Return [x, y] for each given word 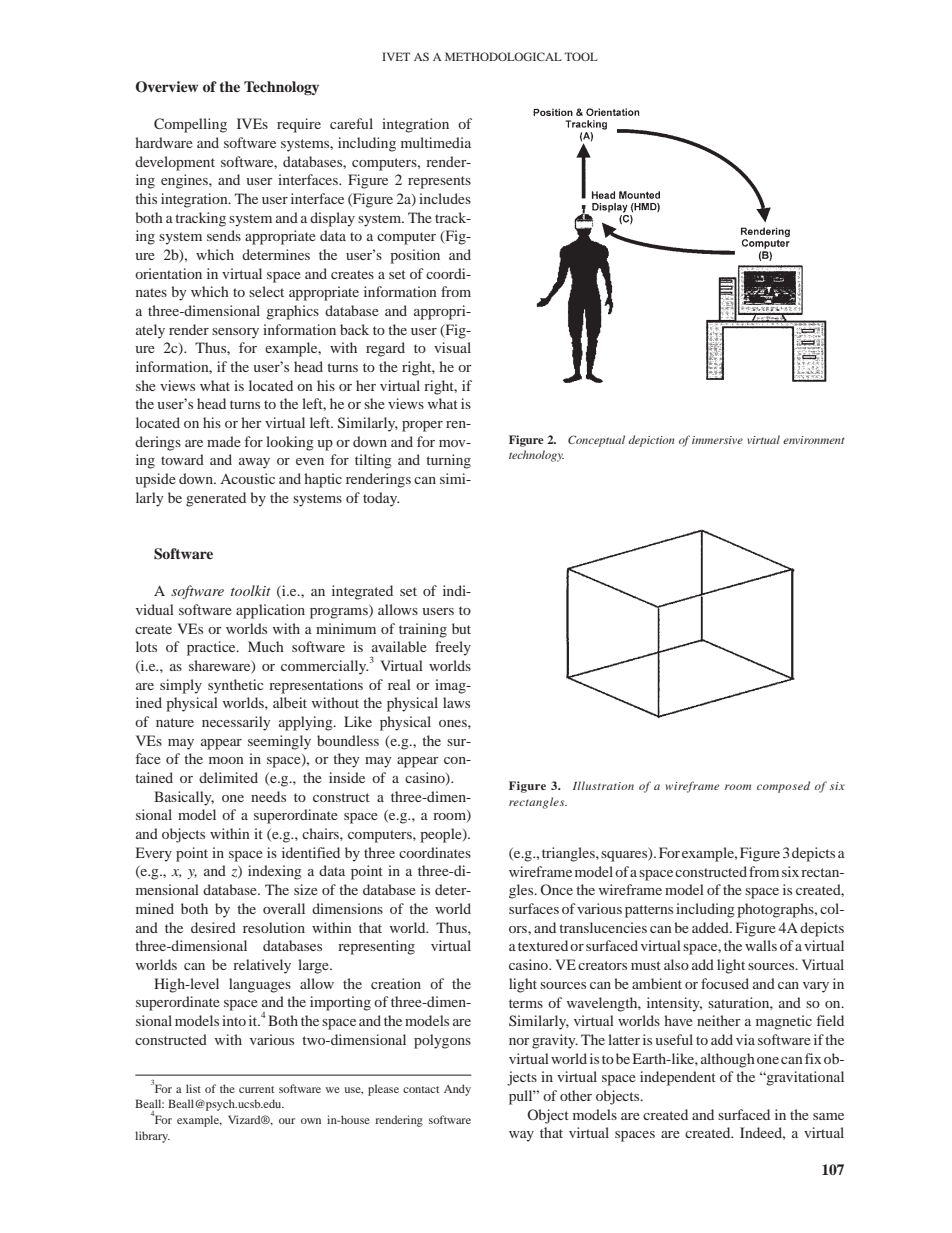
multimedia [436, 142]
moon [226, 760]
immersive [717, 440]
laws [456, 702]
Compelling [190, 125]
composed [783, 787]
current [256, 1089]
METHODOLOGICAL [503, 56]
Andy [457, 1090]
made [224, 441]
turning [448, 461]
